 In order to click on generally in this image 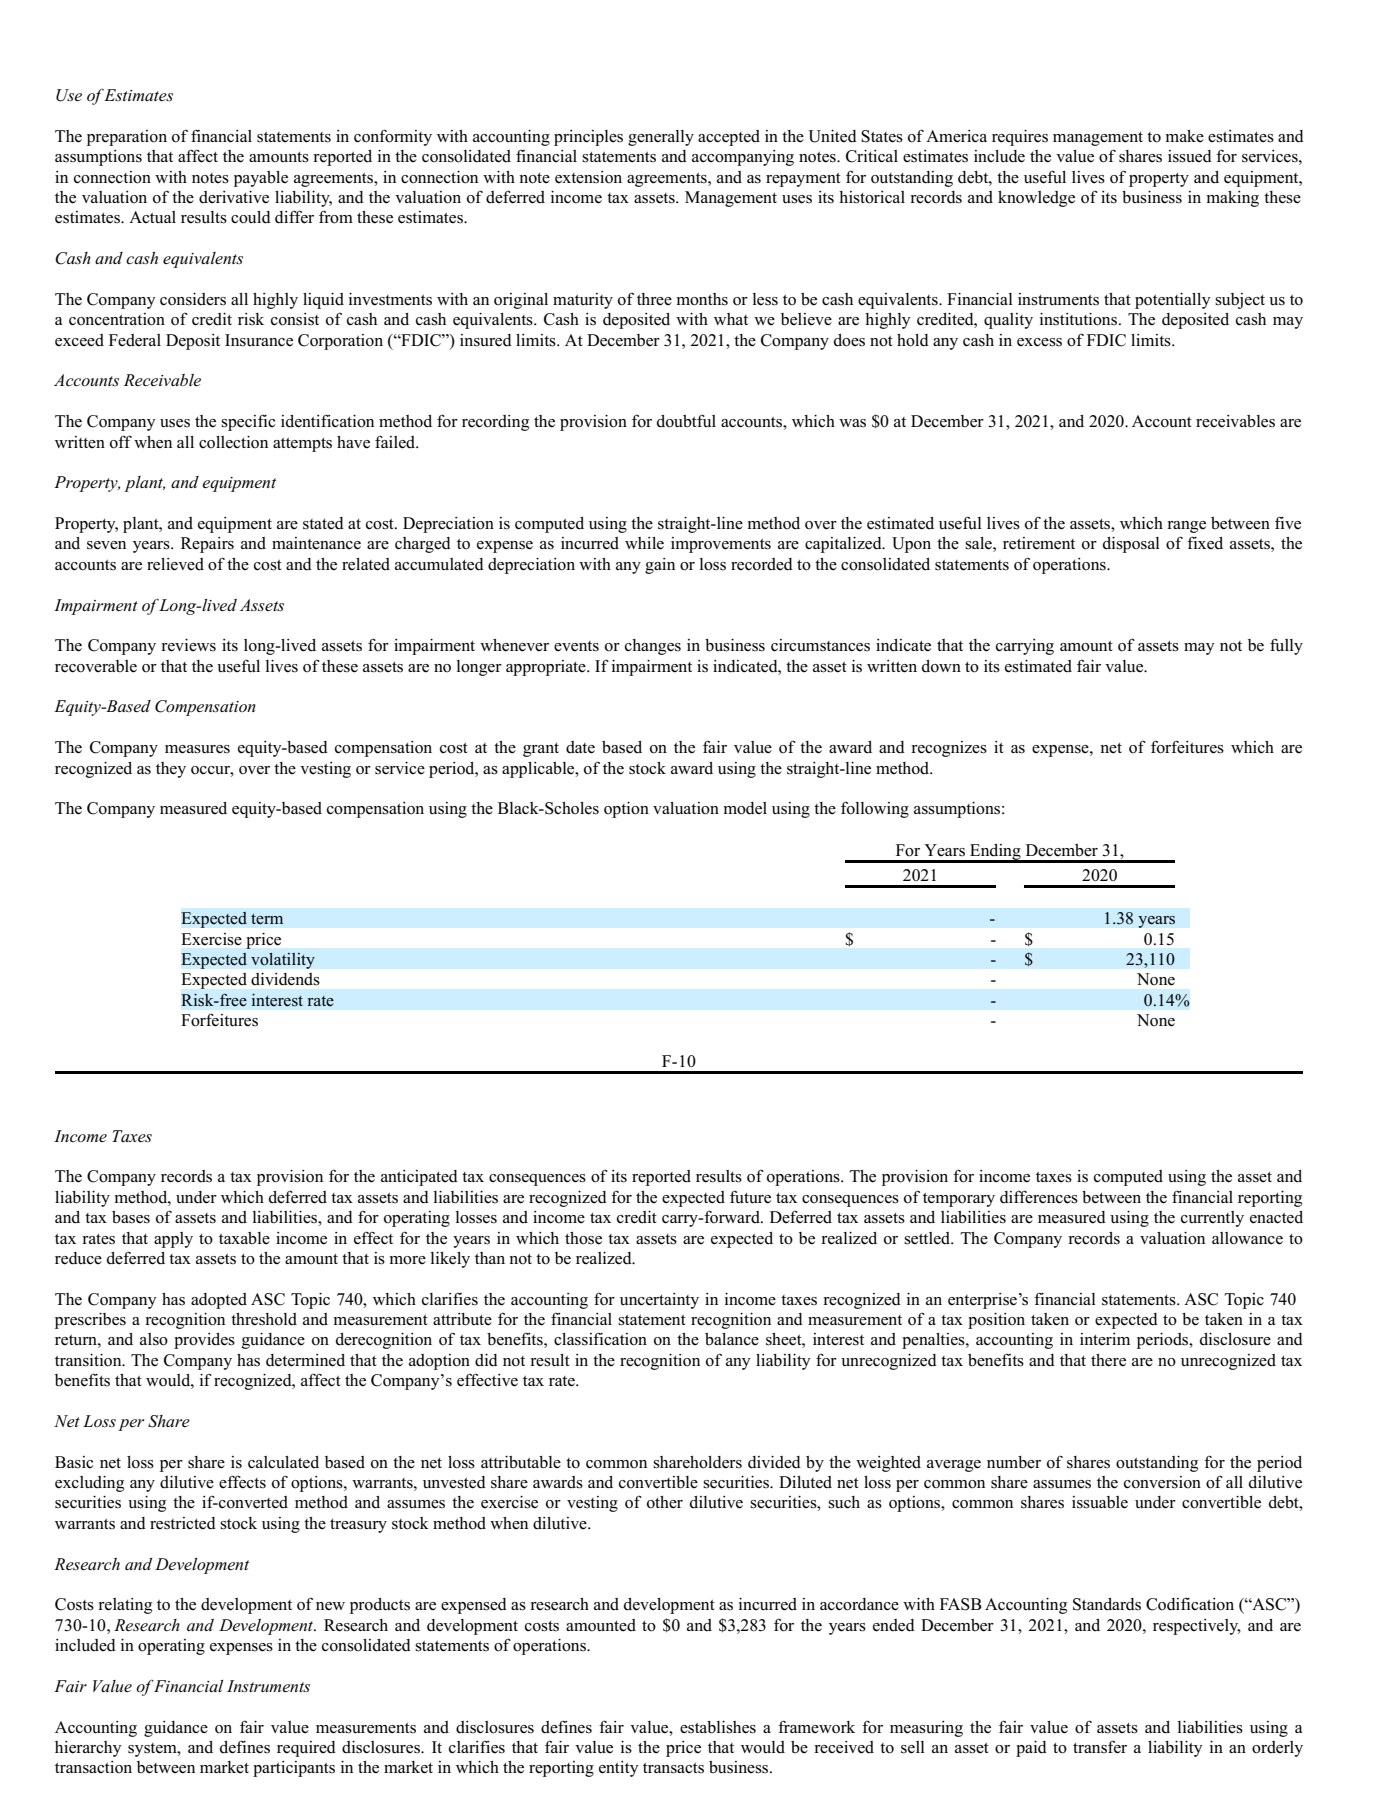, I will do `click(661, 138)`.
